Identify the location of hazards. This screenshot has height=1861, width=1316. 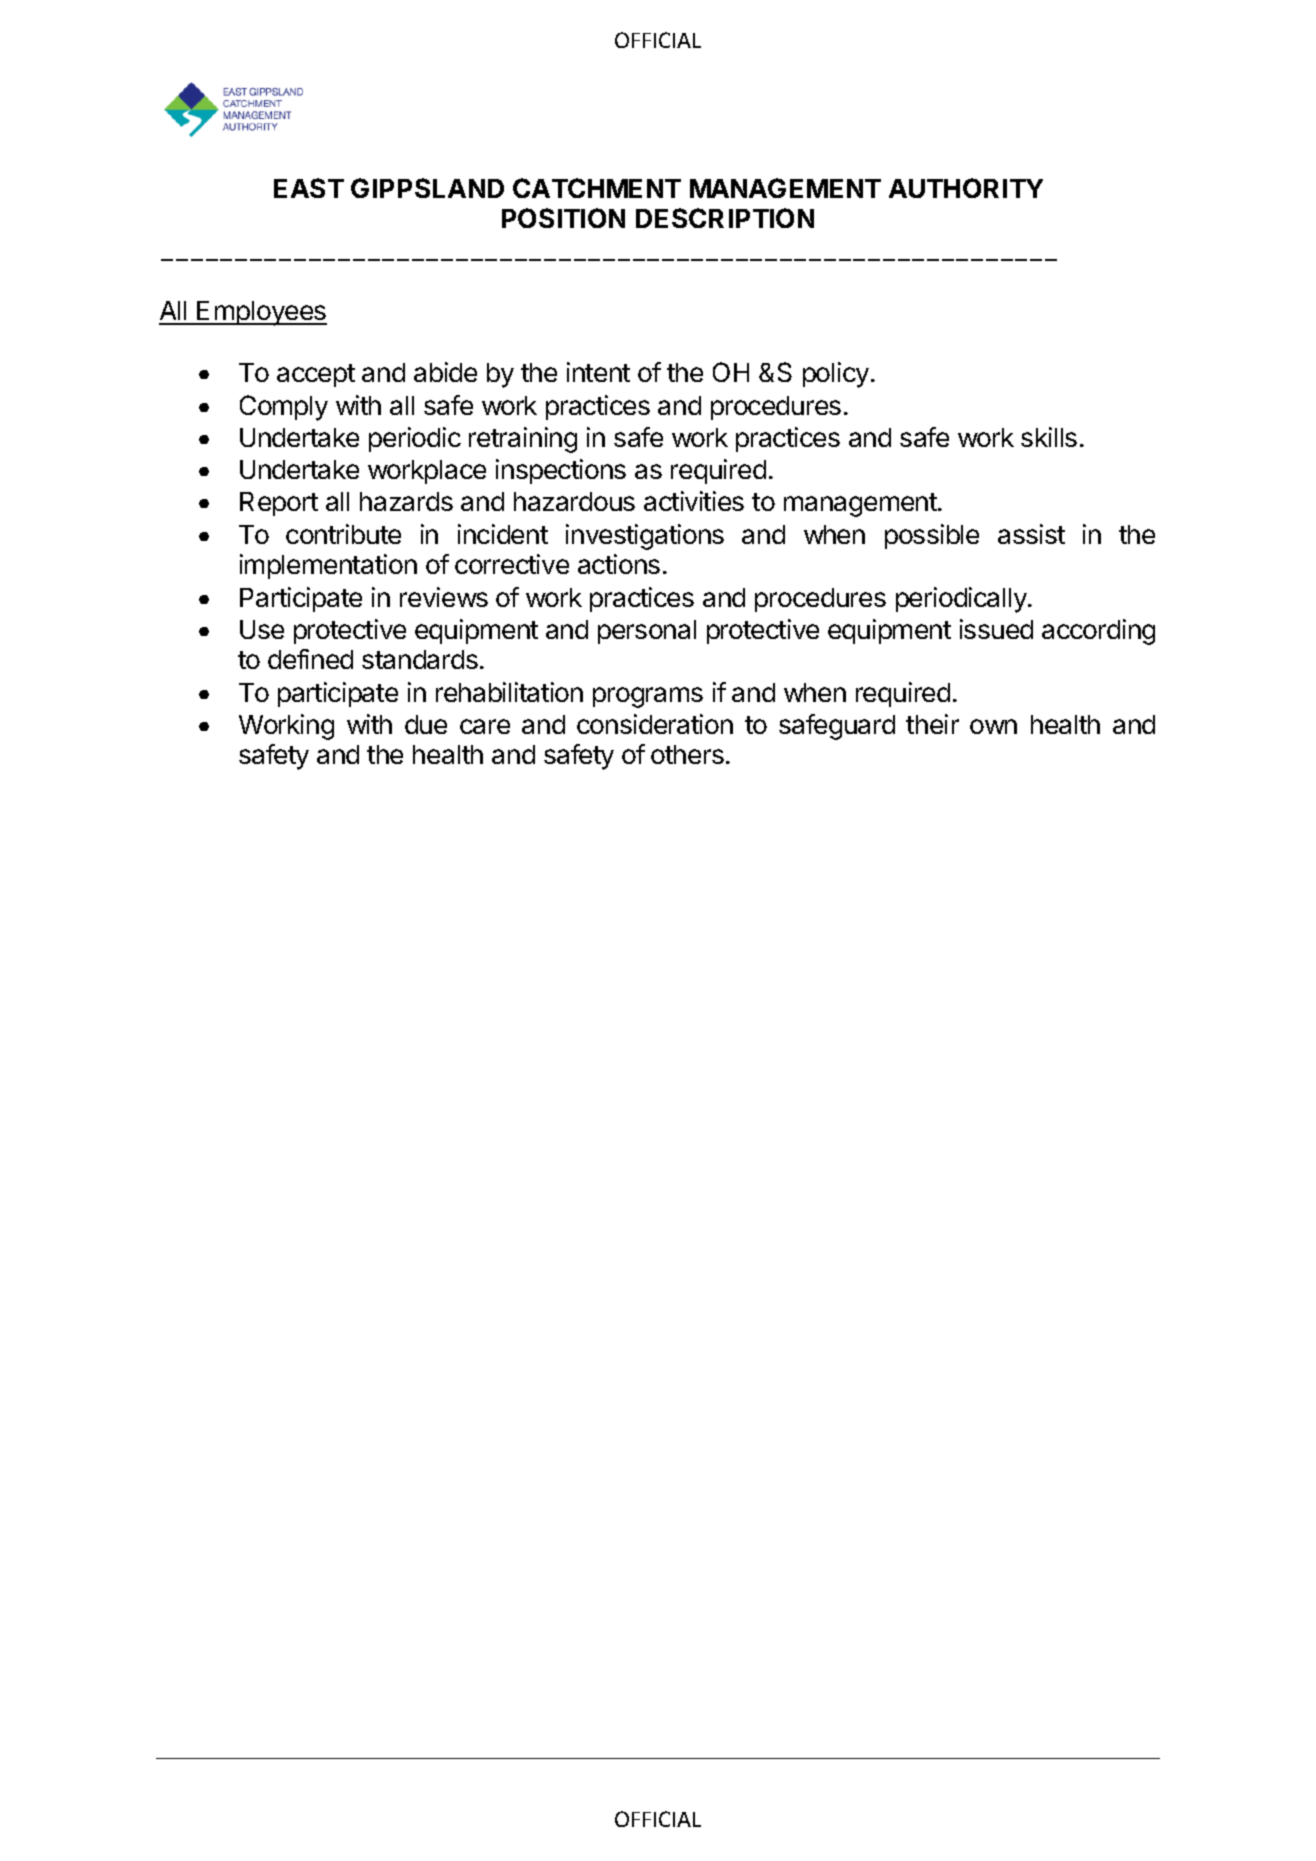
(406, 501).
